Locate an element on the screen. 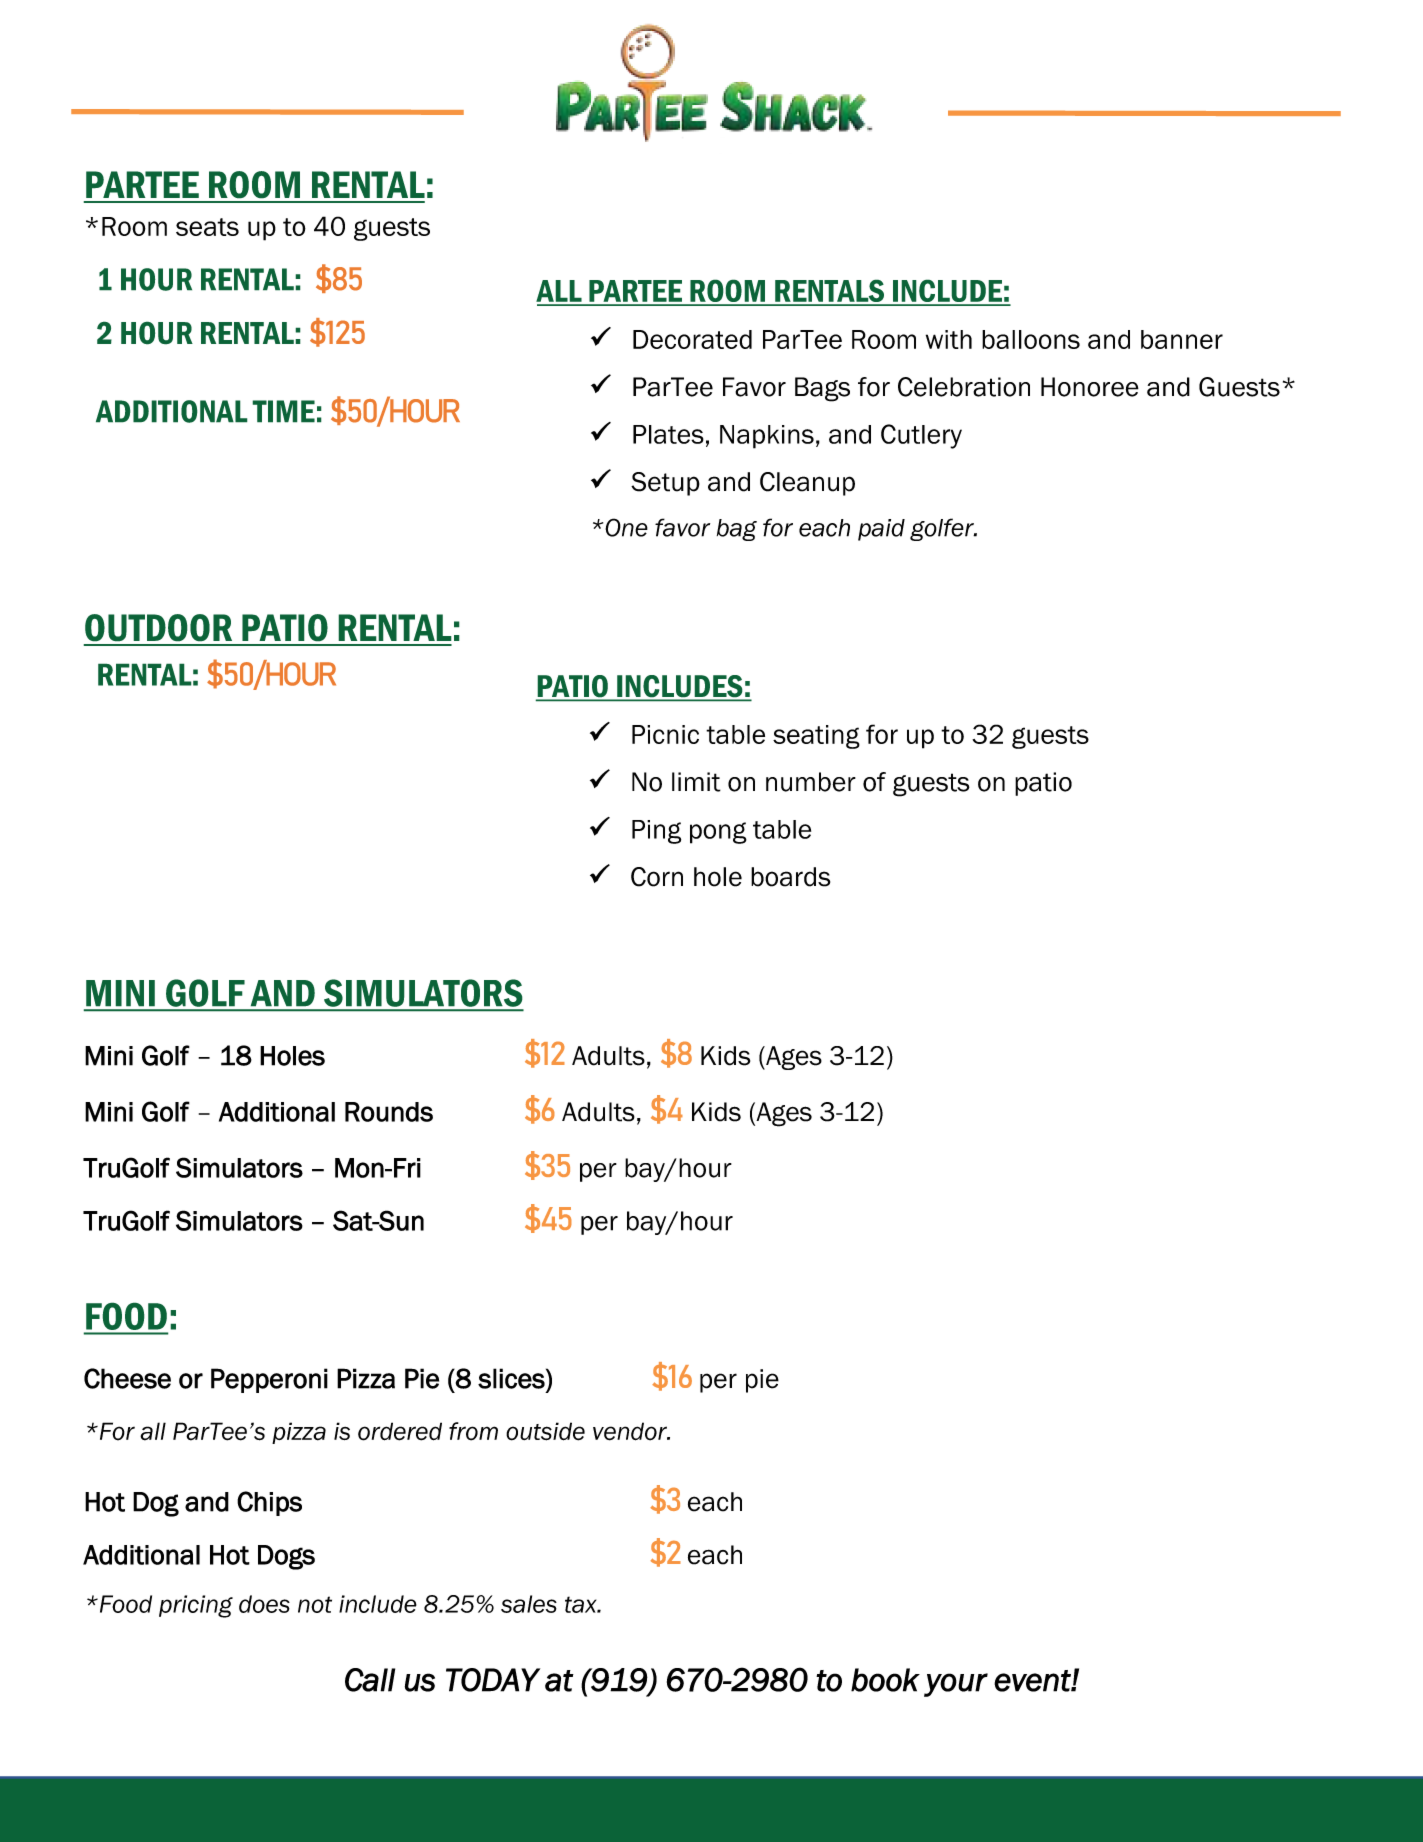 The image size is (1423, 1842). seats is located at coordinates (207, 227).
